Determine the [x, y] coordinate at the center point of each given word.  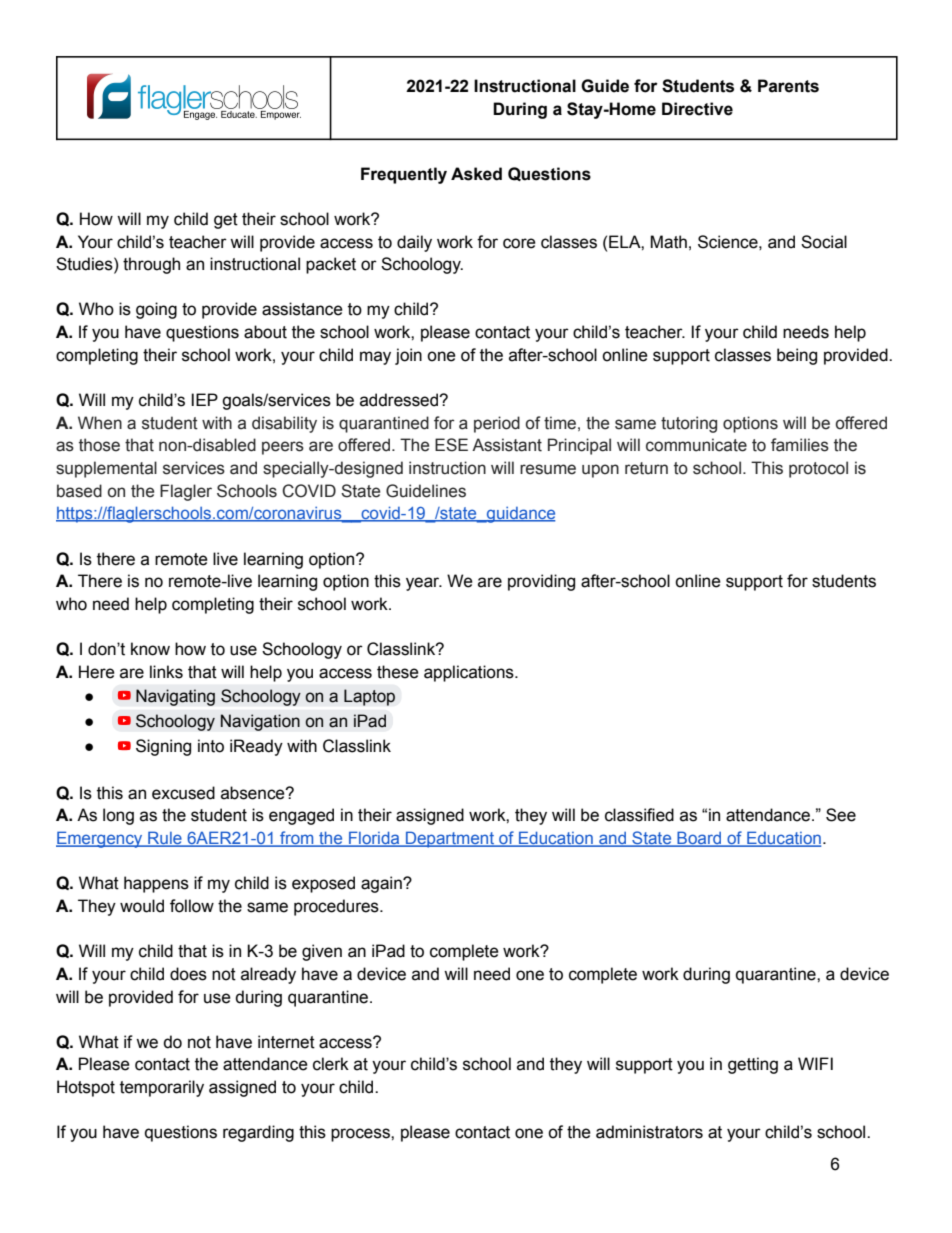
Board [699, 839]
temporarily [162, 1088]
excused [183, 793]
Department [450, 839]
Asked [476, 174]
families [800, 445]
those [99, 445]
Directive [697, 109]
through [151, 265]
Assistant [507, 445]
